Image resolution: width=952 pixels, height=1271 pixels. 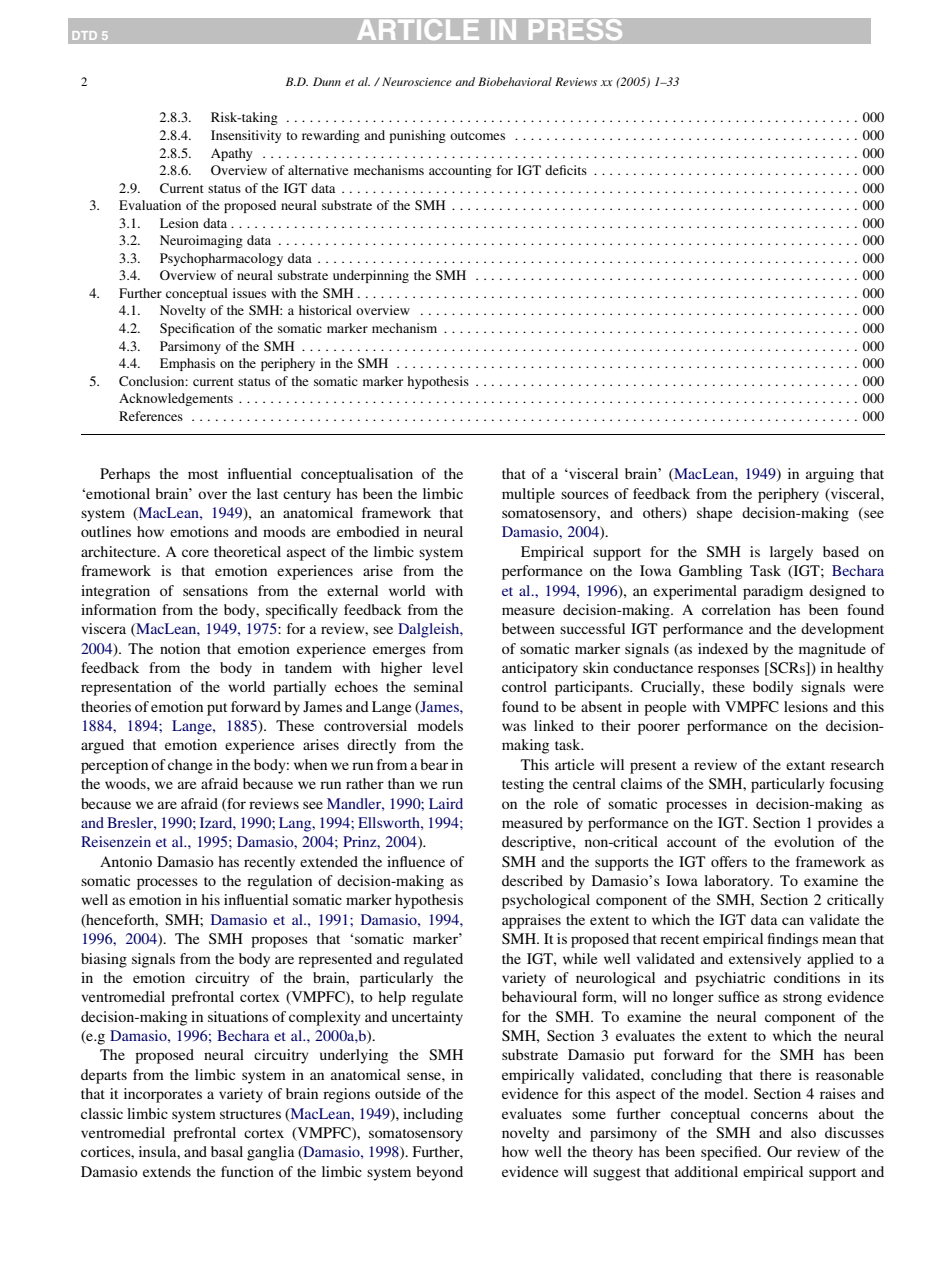 What do you see at coordinates (85, 35) in the document?
I see `DTD` at bounding box center [85, 35].
